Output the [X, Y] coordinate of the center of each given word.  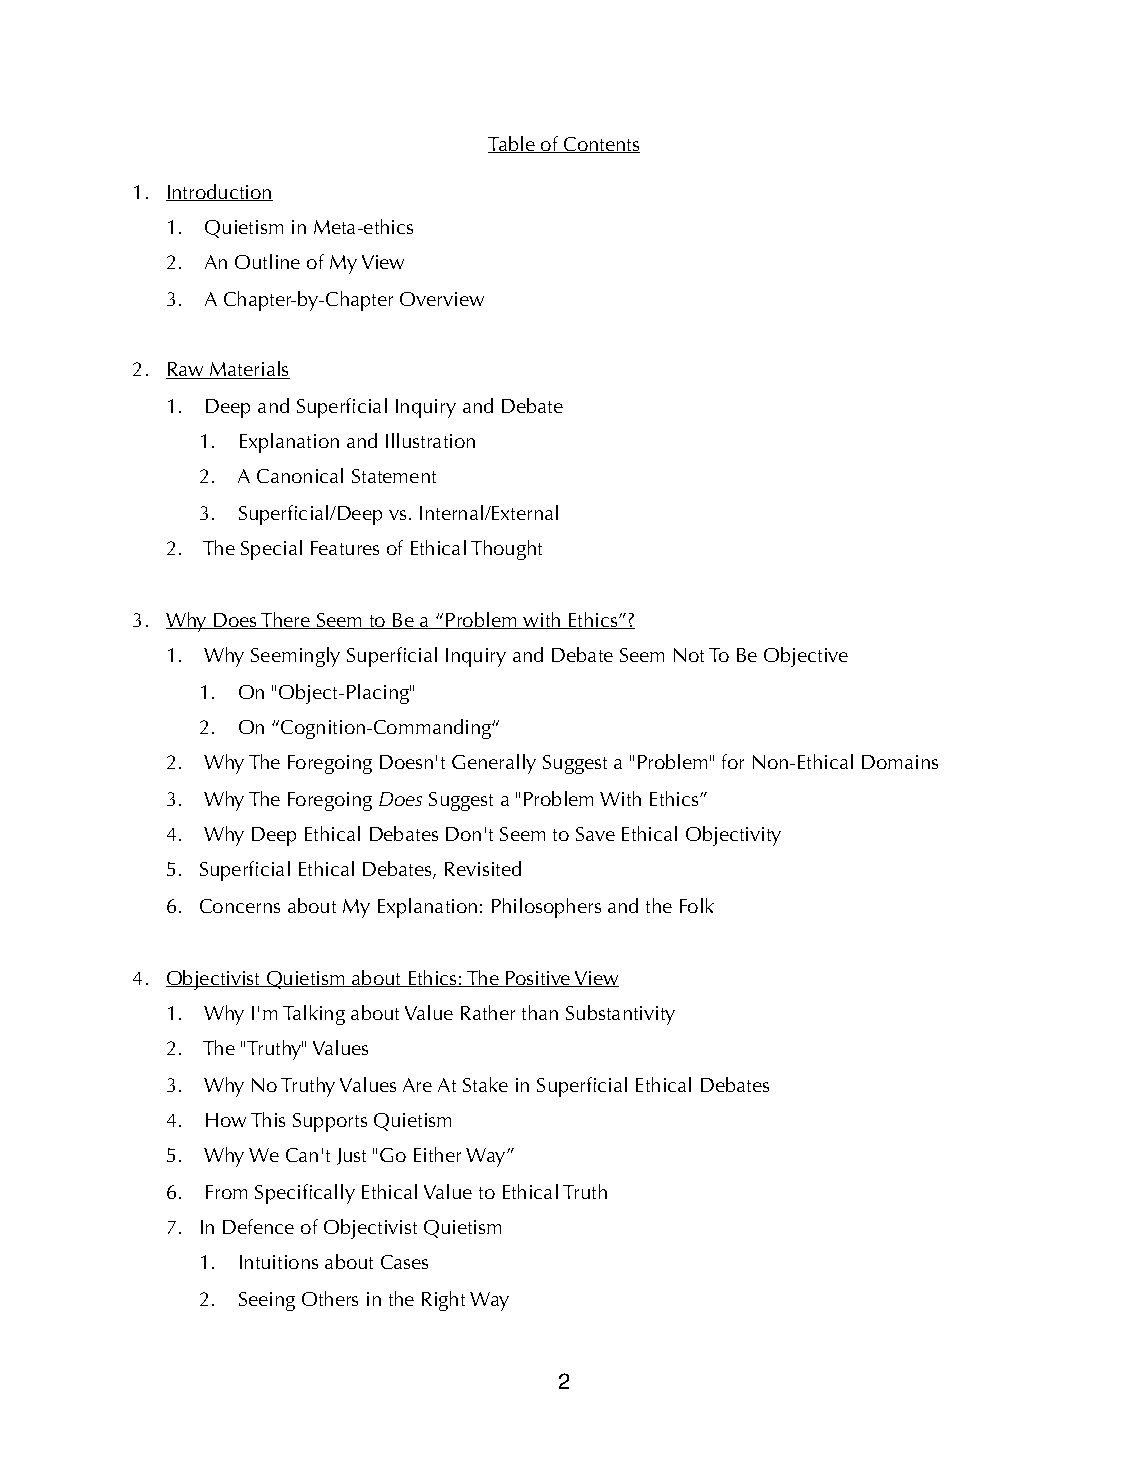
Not [689, 655]
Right [443, 1301]
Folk [697, 905]
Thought [506, 550]
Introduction [219, 192]
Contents [601, 145]
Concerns [240, 906]
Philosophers [546, 908]
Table [512, 144]
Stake [485, 1084]
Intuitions [279, 1262]
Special [271, 550]
